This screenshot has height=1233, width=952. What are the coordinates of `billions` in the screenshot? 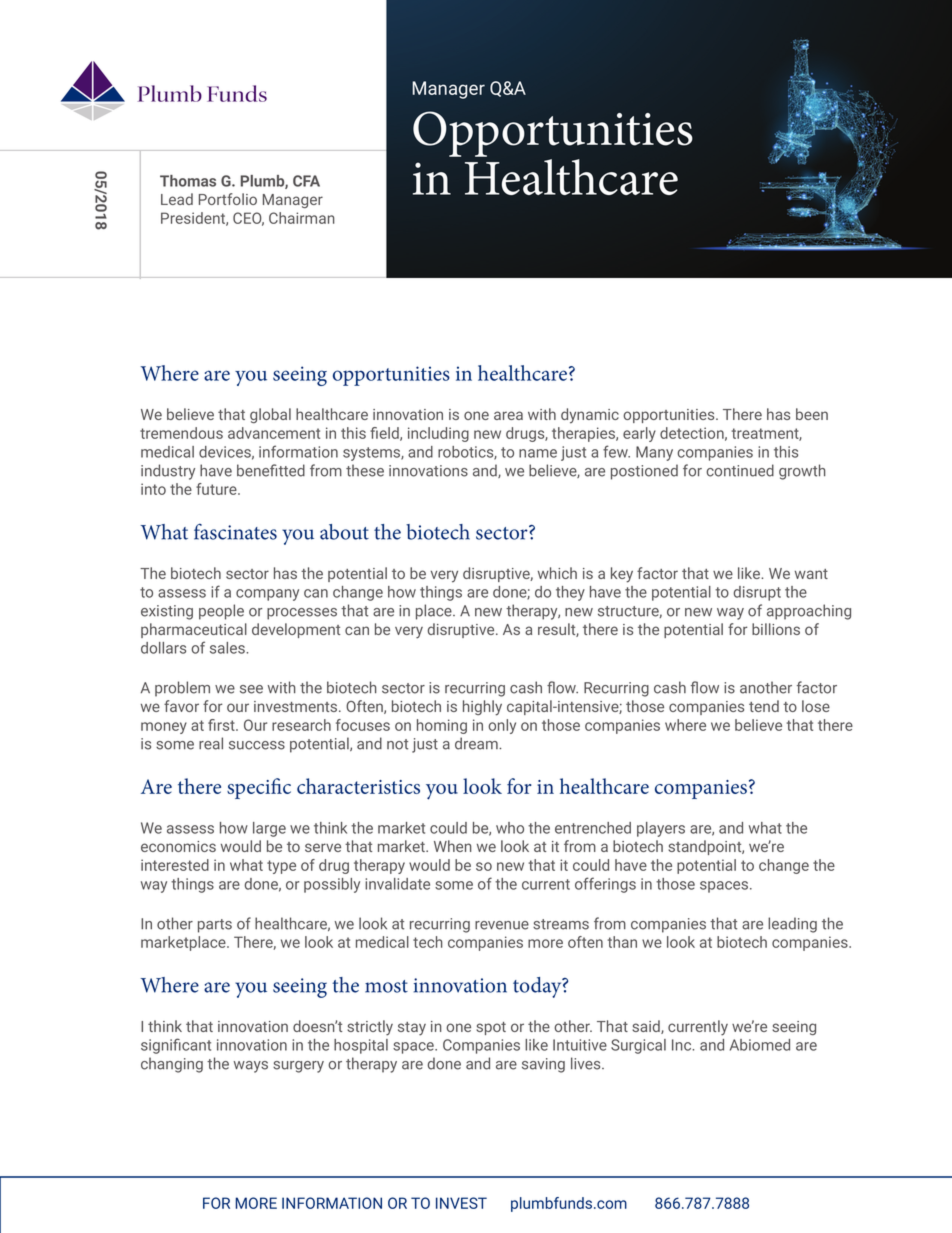 It's located at (776, 629).
